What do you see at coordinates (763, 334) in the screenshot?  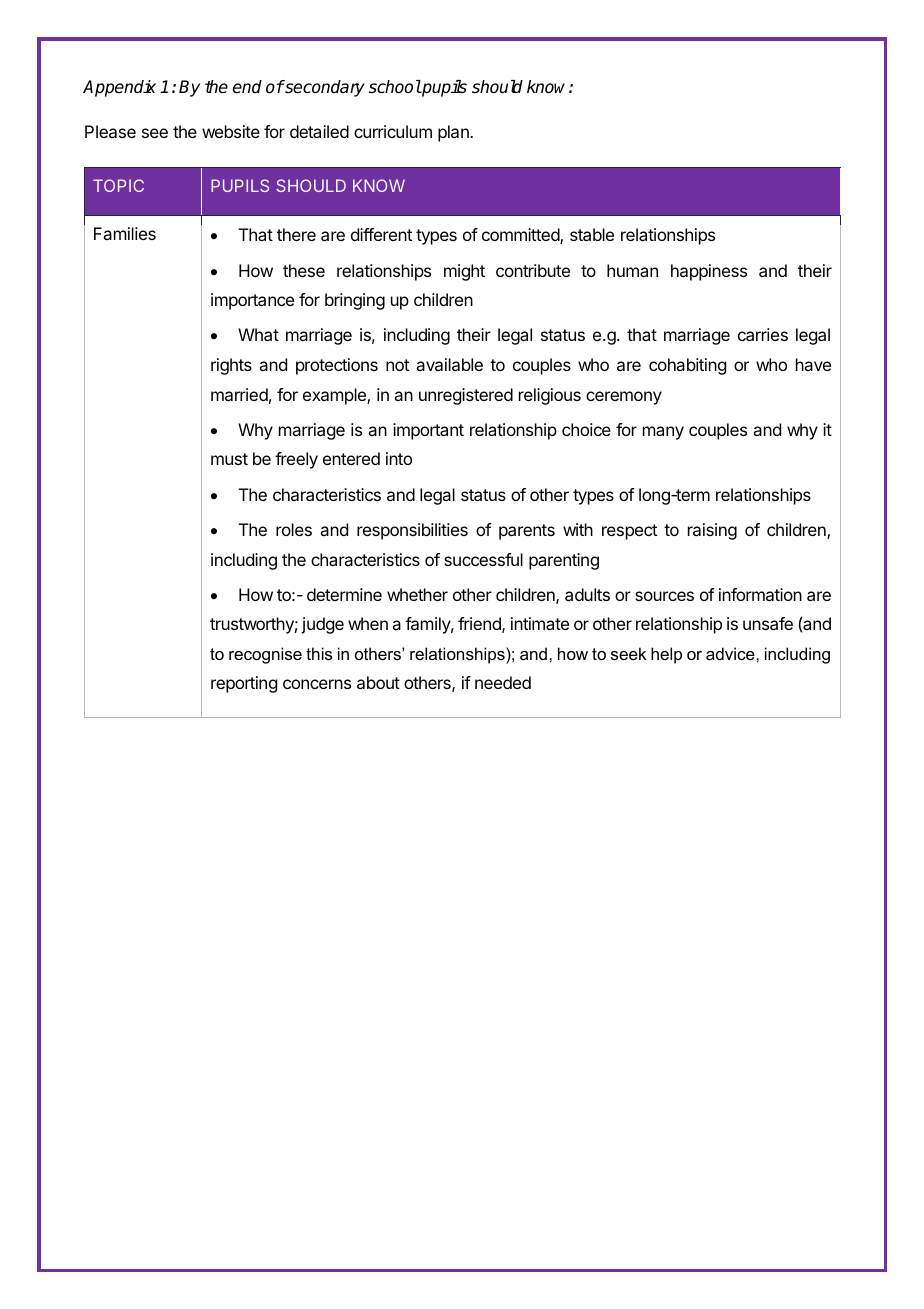 I see `carries` at bounding box center [763, 334].
